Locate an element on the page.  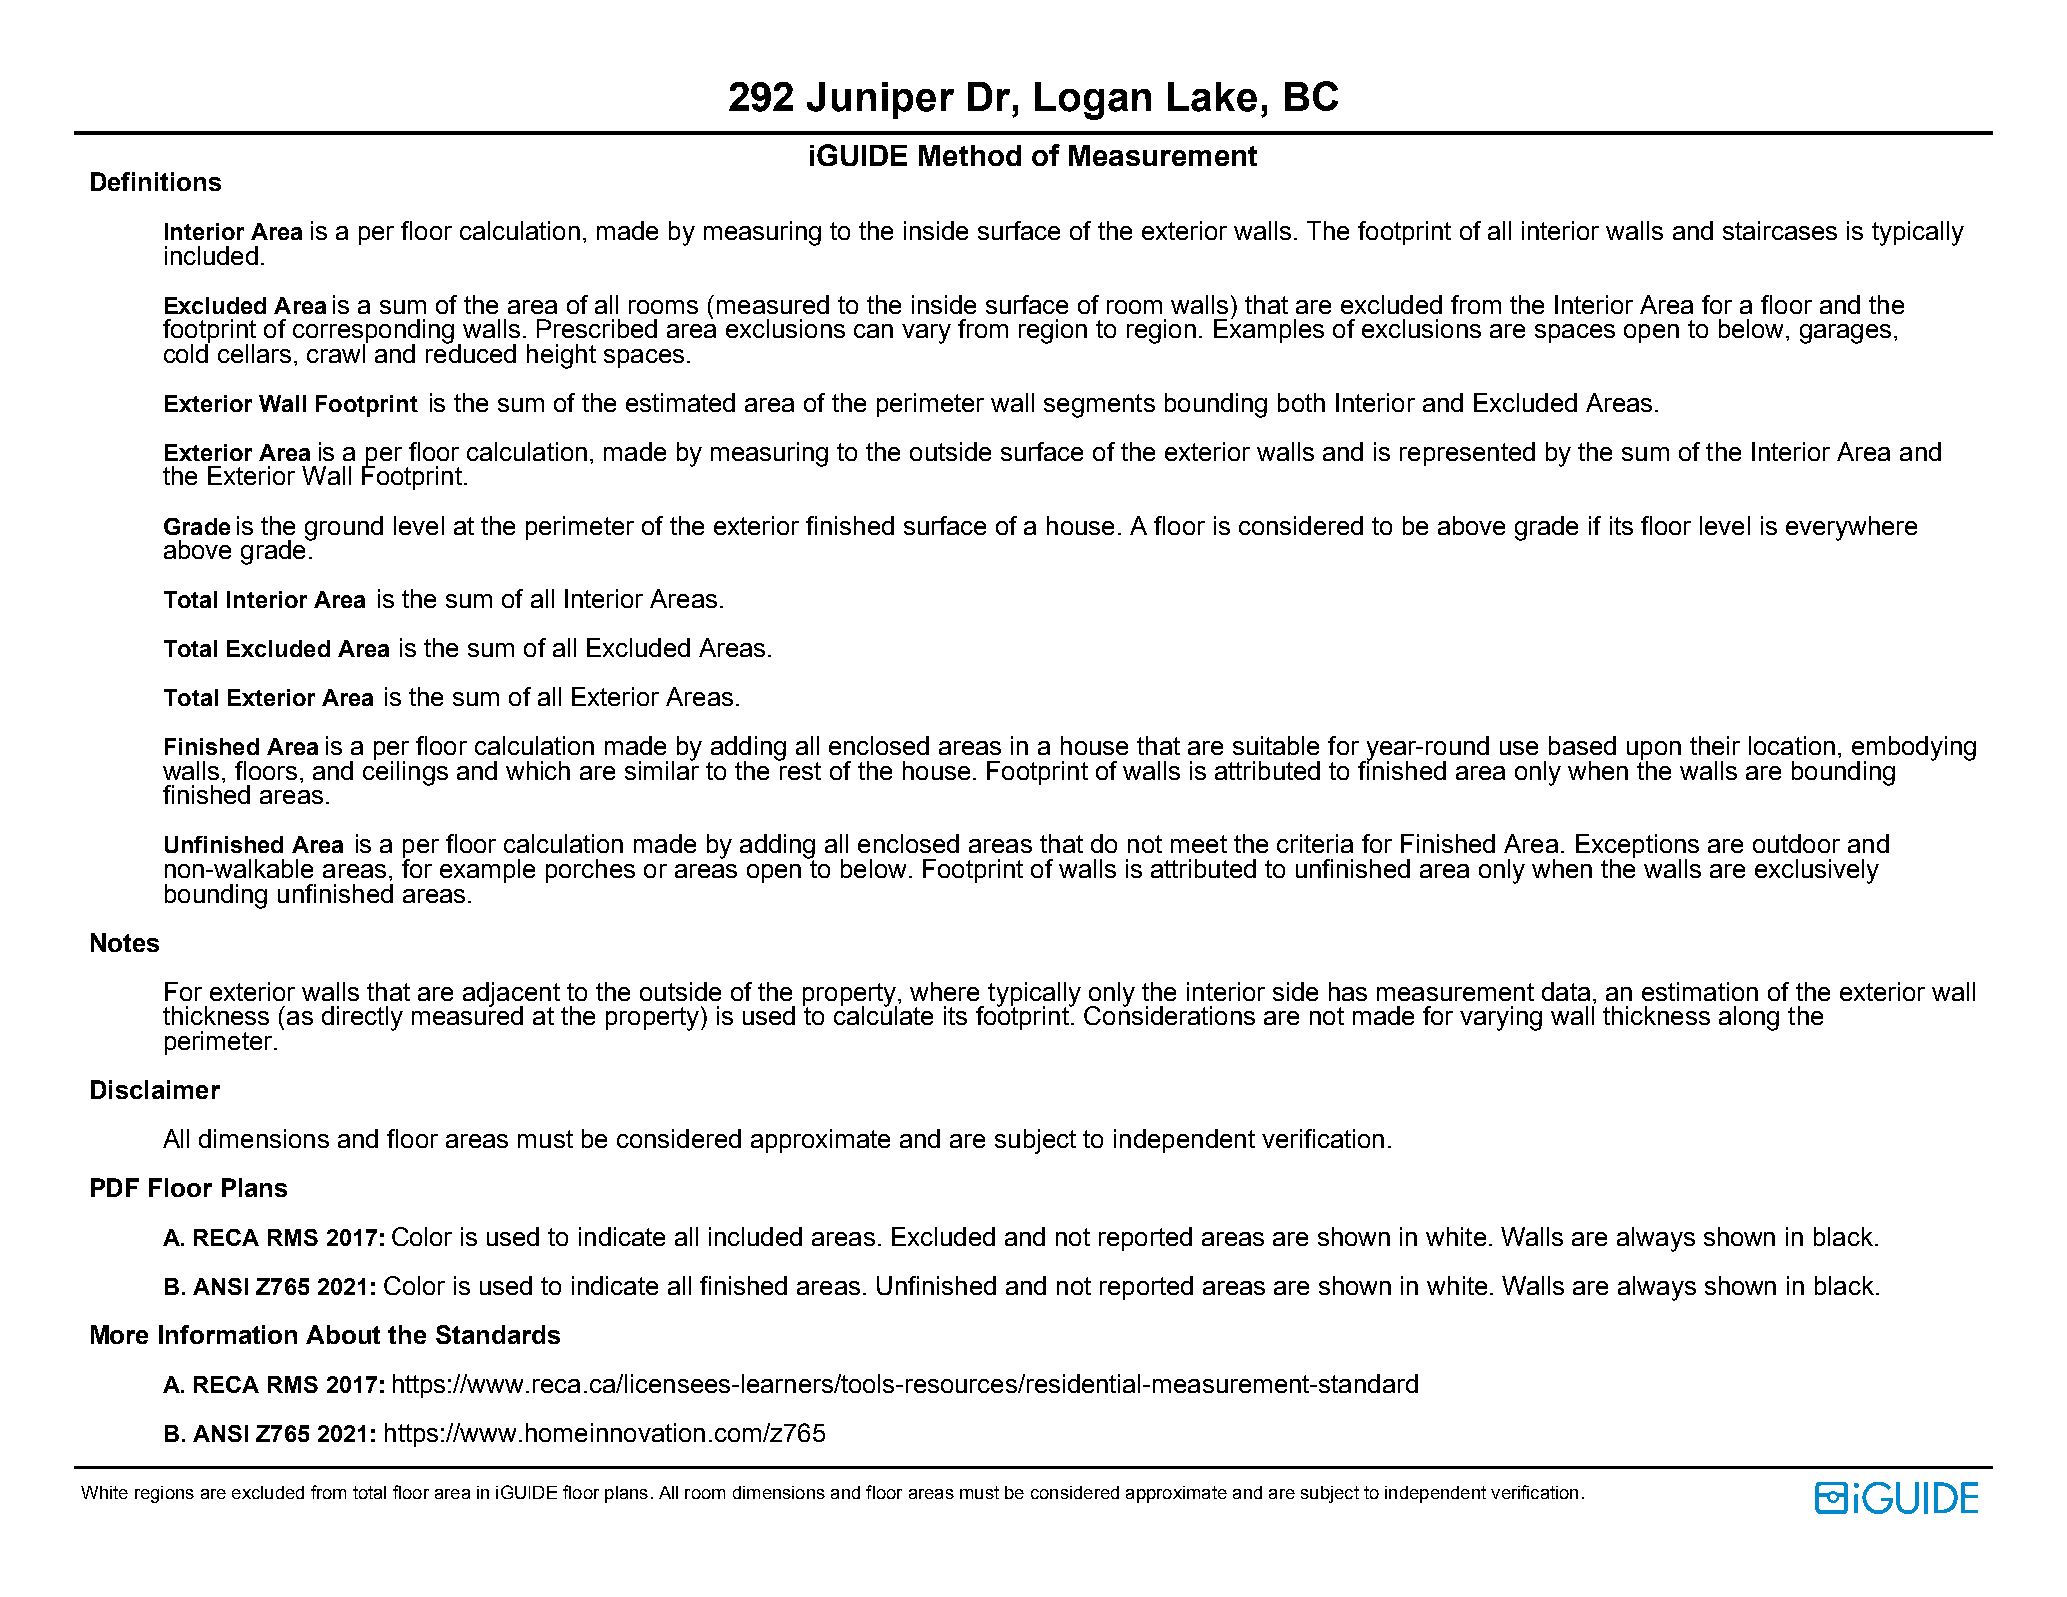
represented is located at coordinates (1467, 454).
